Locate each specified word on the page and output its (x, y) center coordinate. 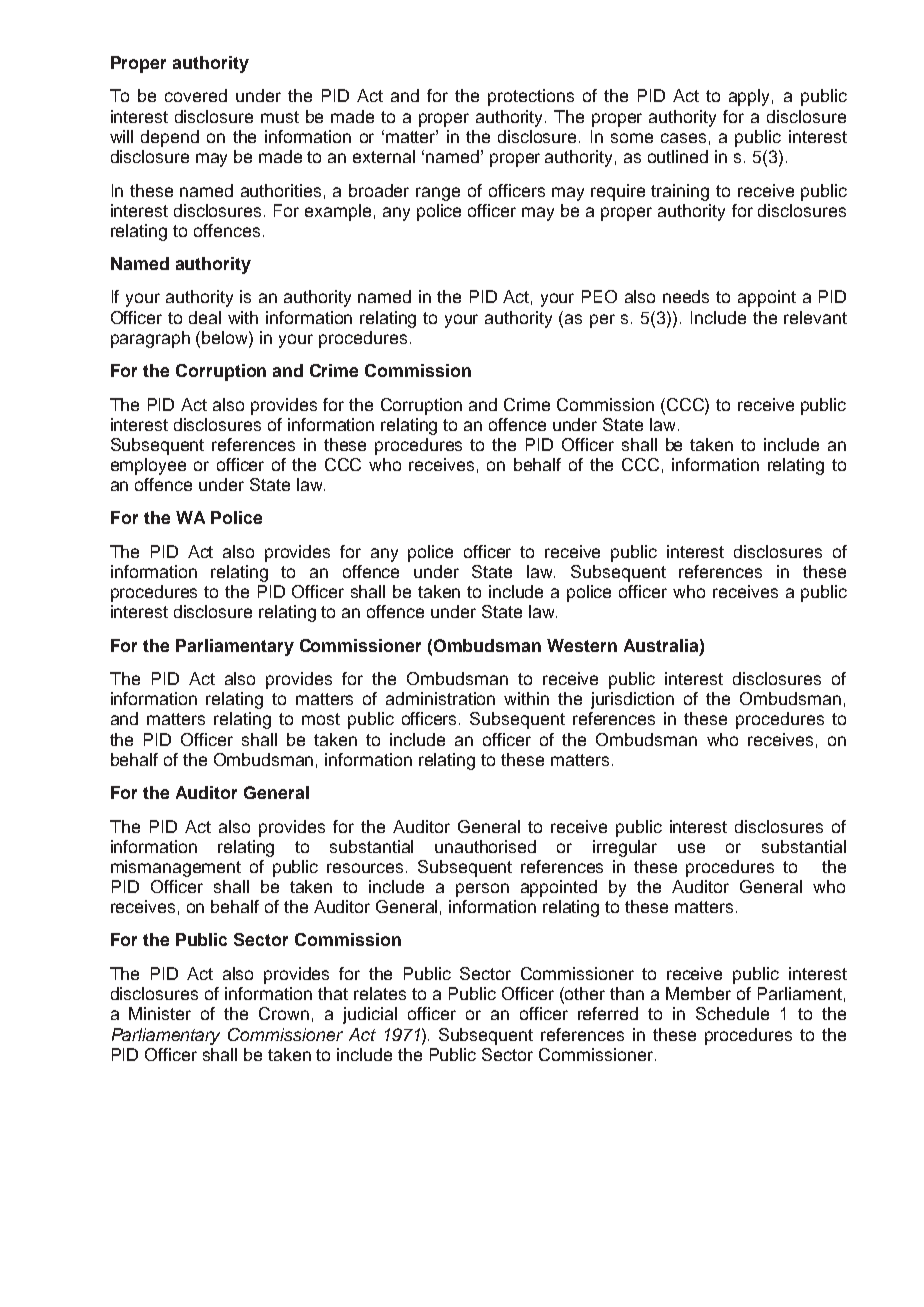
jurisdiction (632, 700)
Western (582, 645)
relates (380, 993)
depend (170, 138)
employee (148, 466)
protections (531, 97)
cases (683, 138)
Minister (160, 1013)
